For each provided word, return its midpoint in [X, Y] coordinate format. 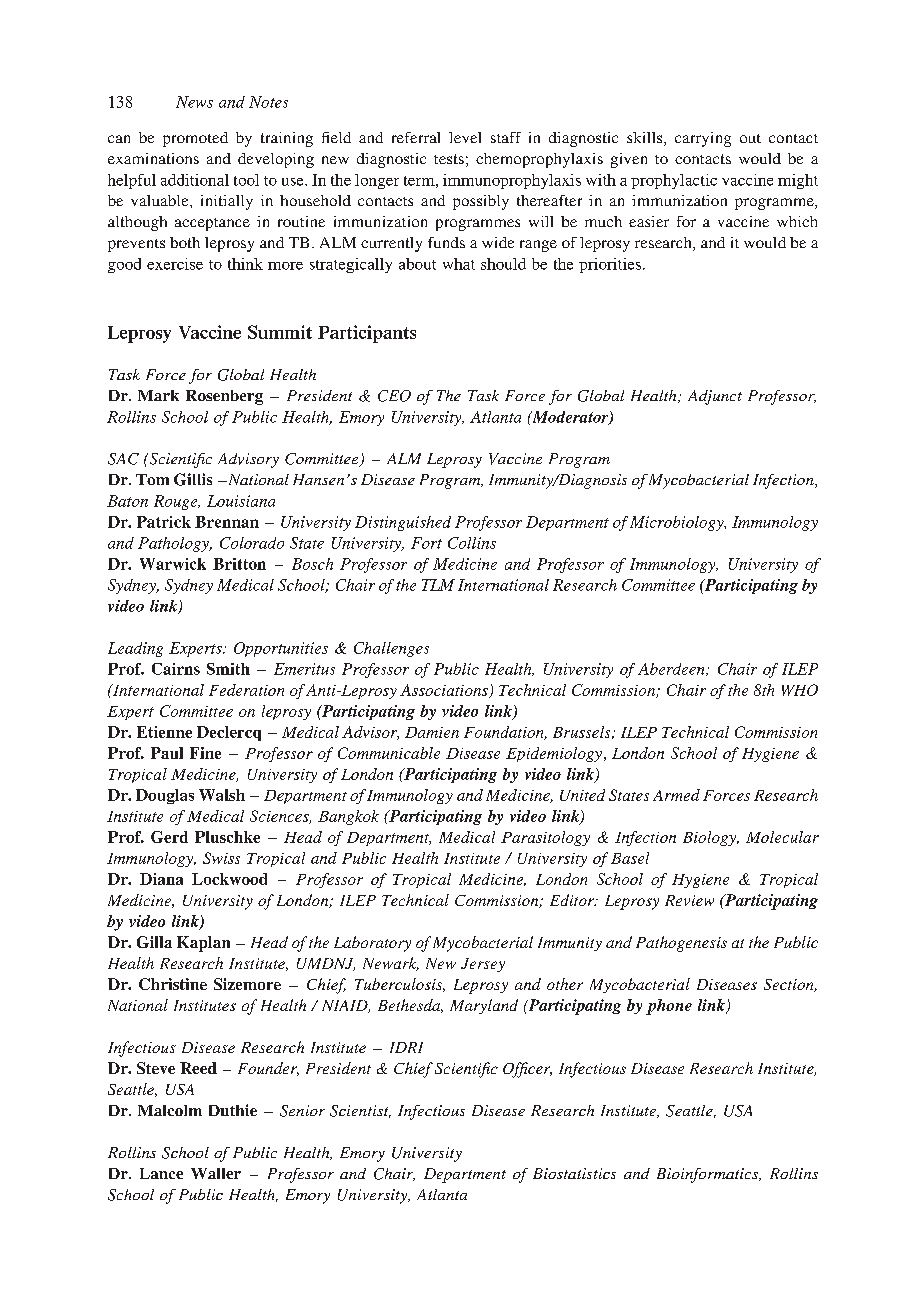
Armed [676, 795]
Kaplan [203, 944]
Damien [432, 732]
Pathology [174, 544]
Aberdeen [672, 669]
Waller [216, 1173]
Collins [472, 543]
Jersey [483, 965]
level [465, 137]
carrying [703, 139]
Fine [205, 753]
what [459, 264]
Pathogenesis [681, 944]
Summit [280, 332]
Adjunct [715, 397]
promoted [195, 139]
